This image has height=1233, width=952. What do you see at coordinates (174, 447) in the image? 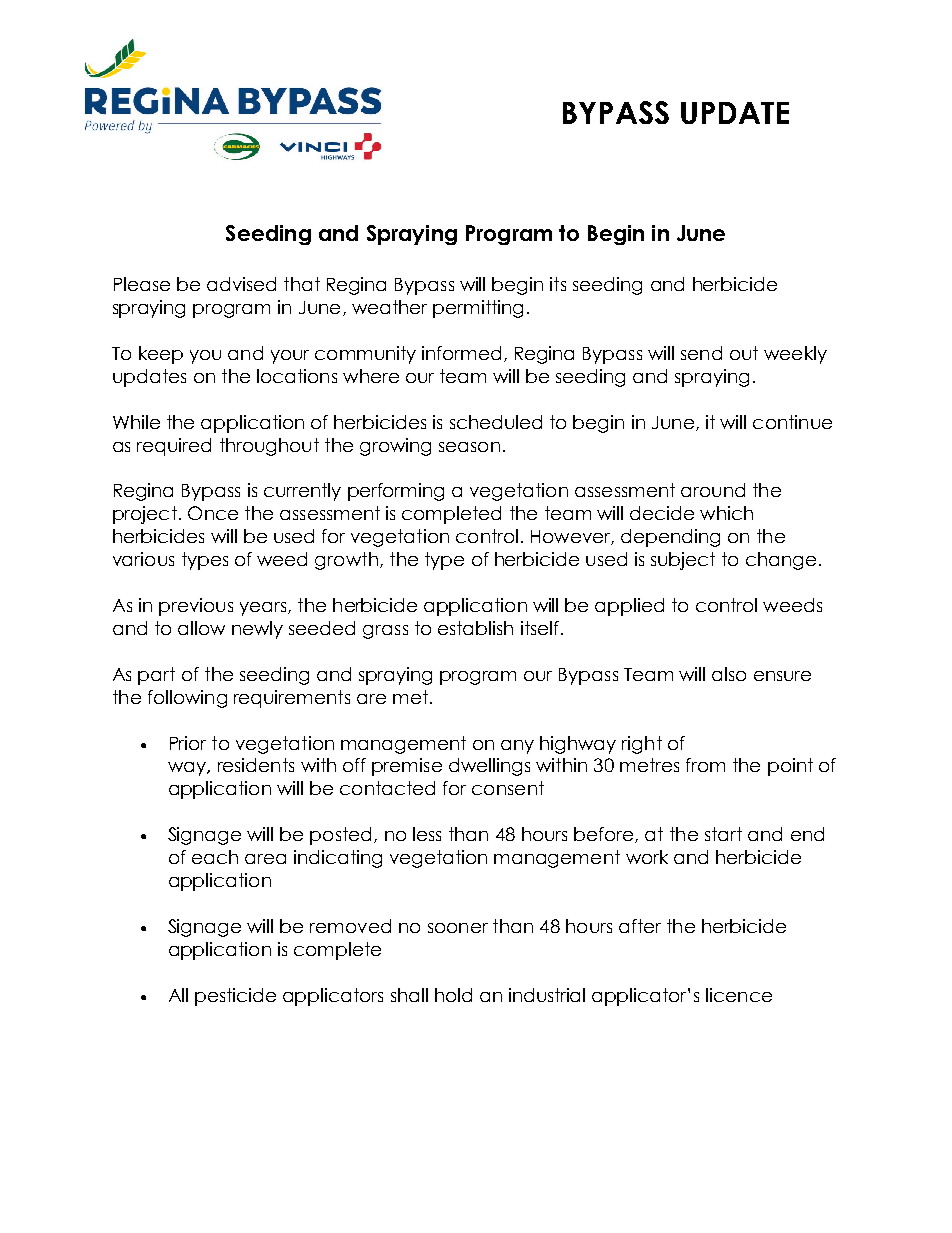
I see `required` at bounding box center [174, 447].
